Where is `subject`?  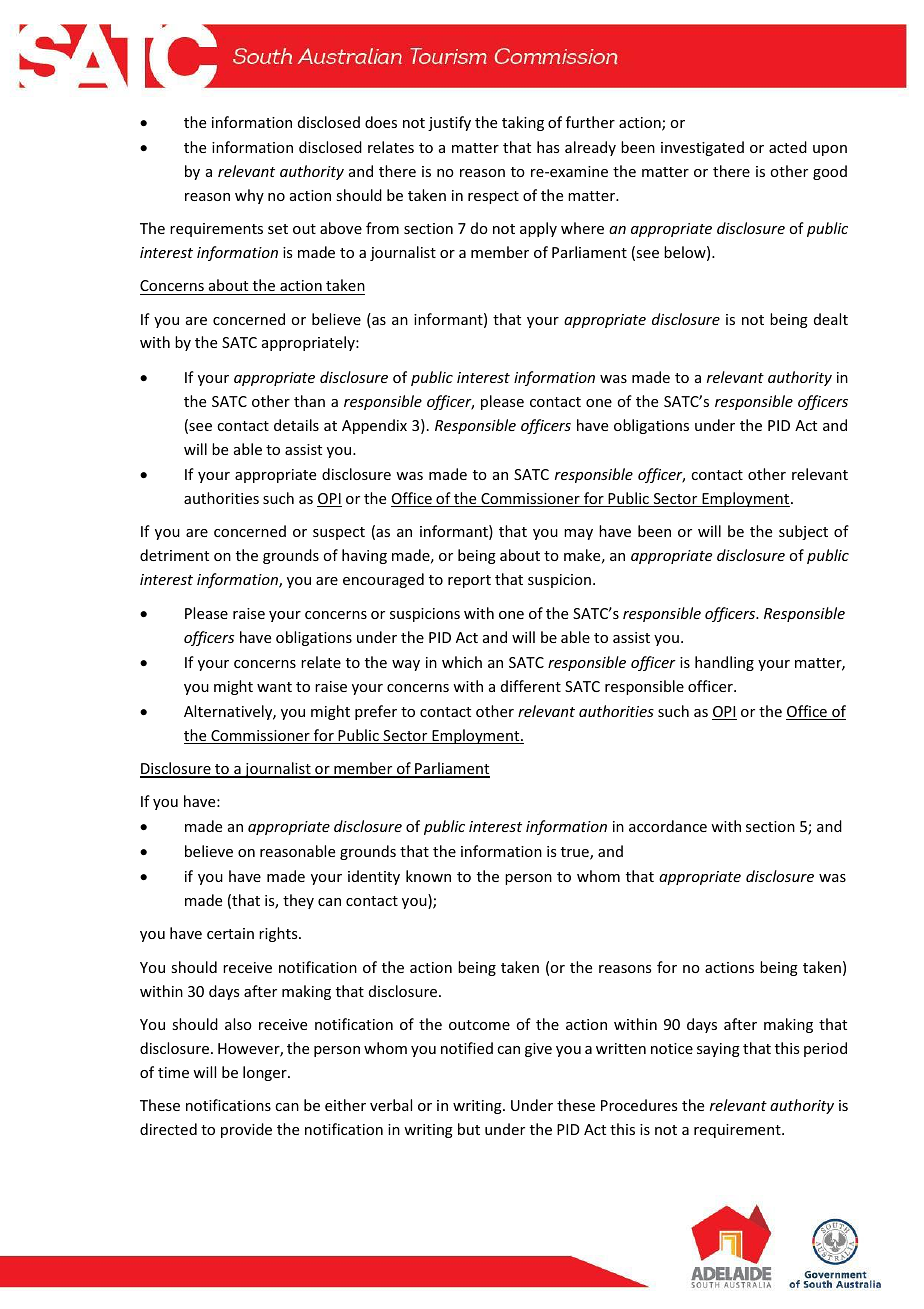
subject is located at coordinates (803, 532).
